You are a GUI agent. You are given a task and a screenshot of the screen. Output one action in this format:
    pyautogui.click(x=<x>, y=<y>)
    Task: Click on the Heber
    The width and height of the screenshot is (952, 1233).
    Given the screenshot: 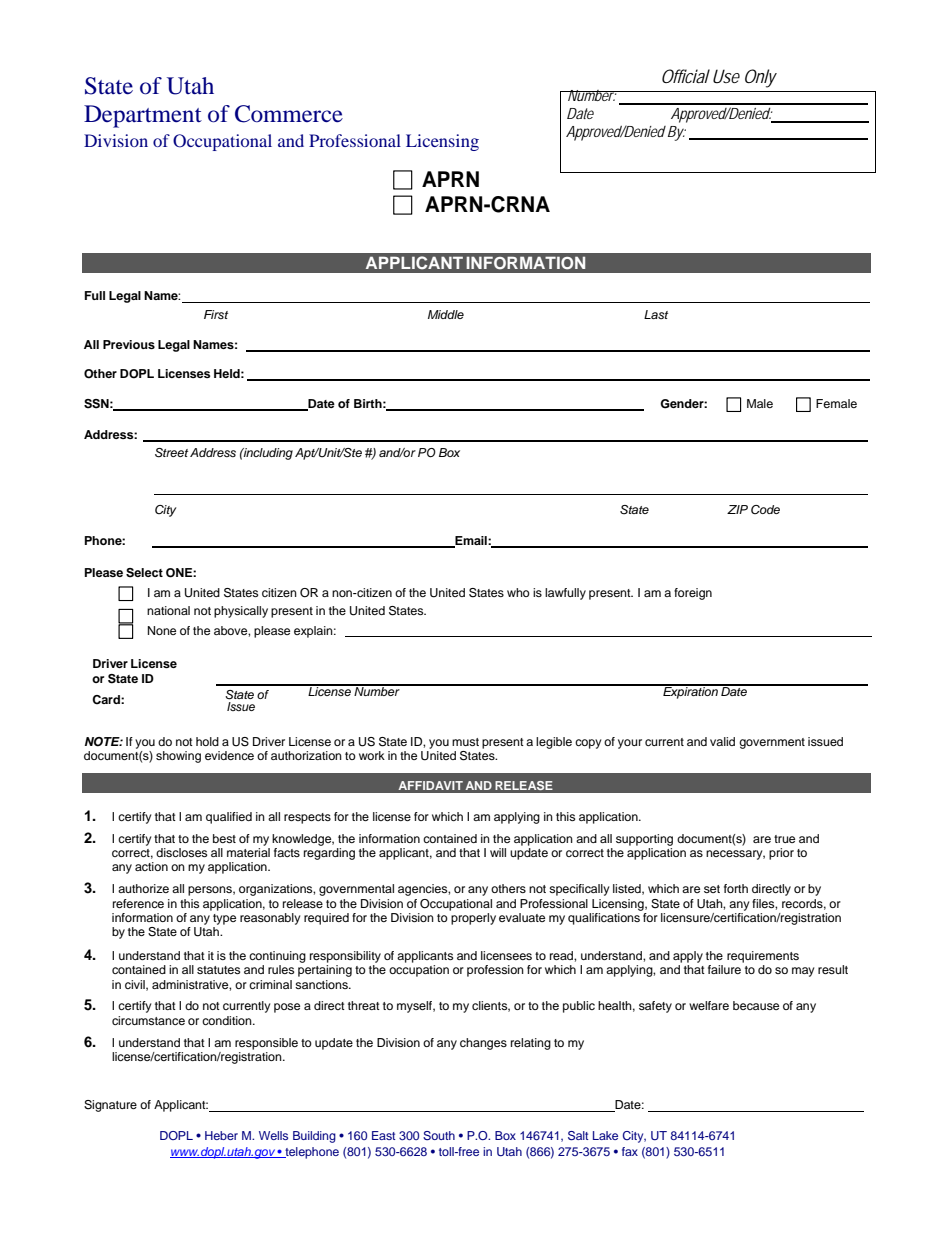 What is the action you would take?
    pyautogui.click(x=221, y=1135)
